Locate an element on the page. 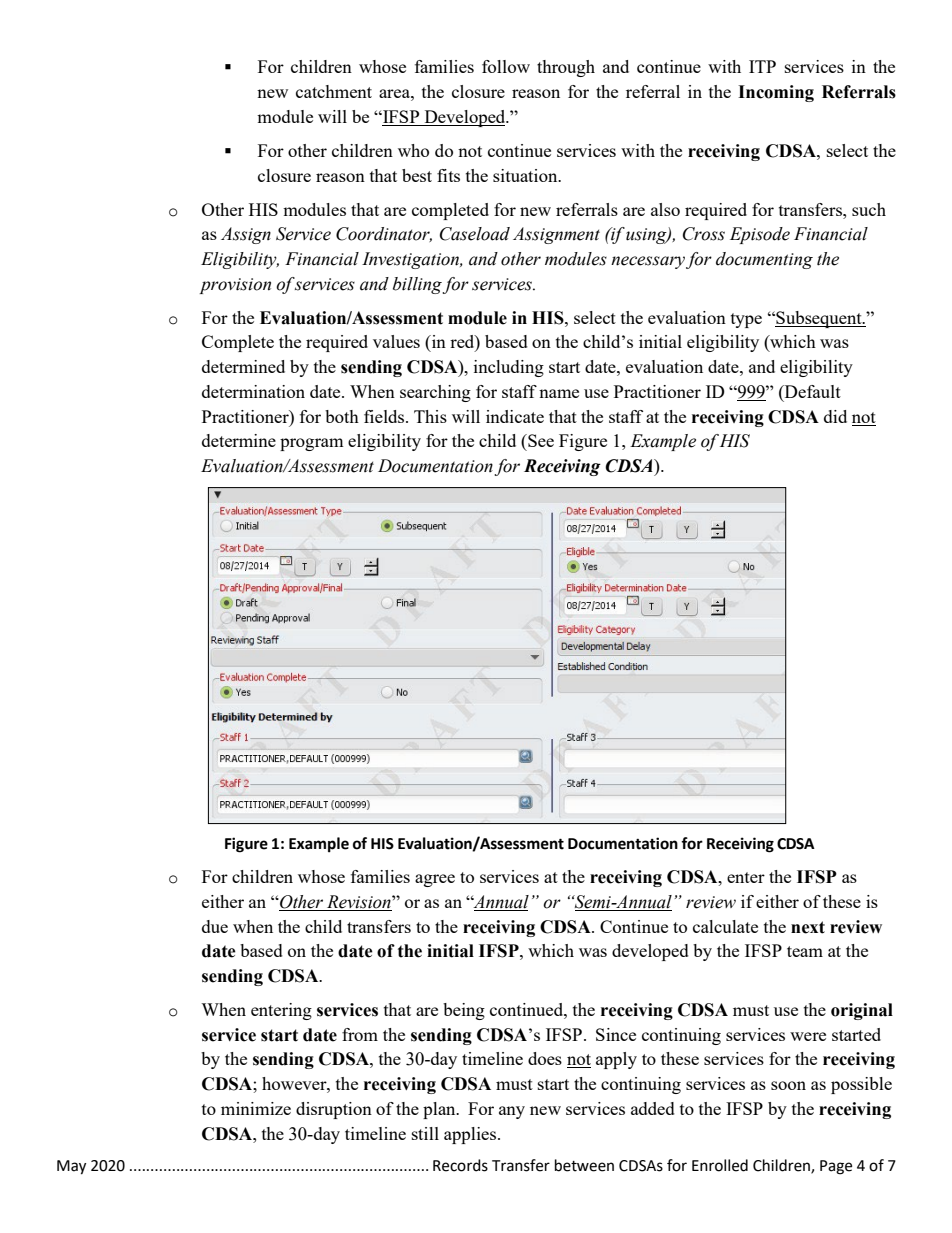  follow is located at coordinates (506, 66).
